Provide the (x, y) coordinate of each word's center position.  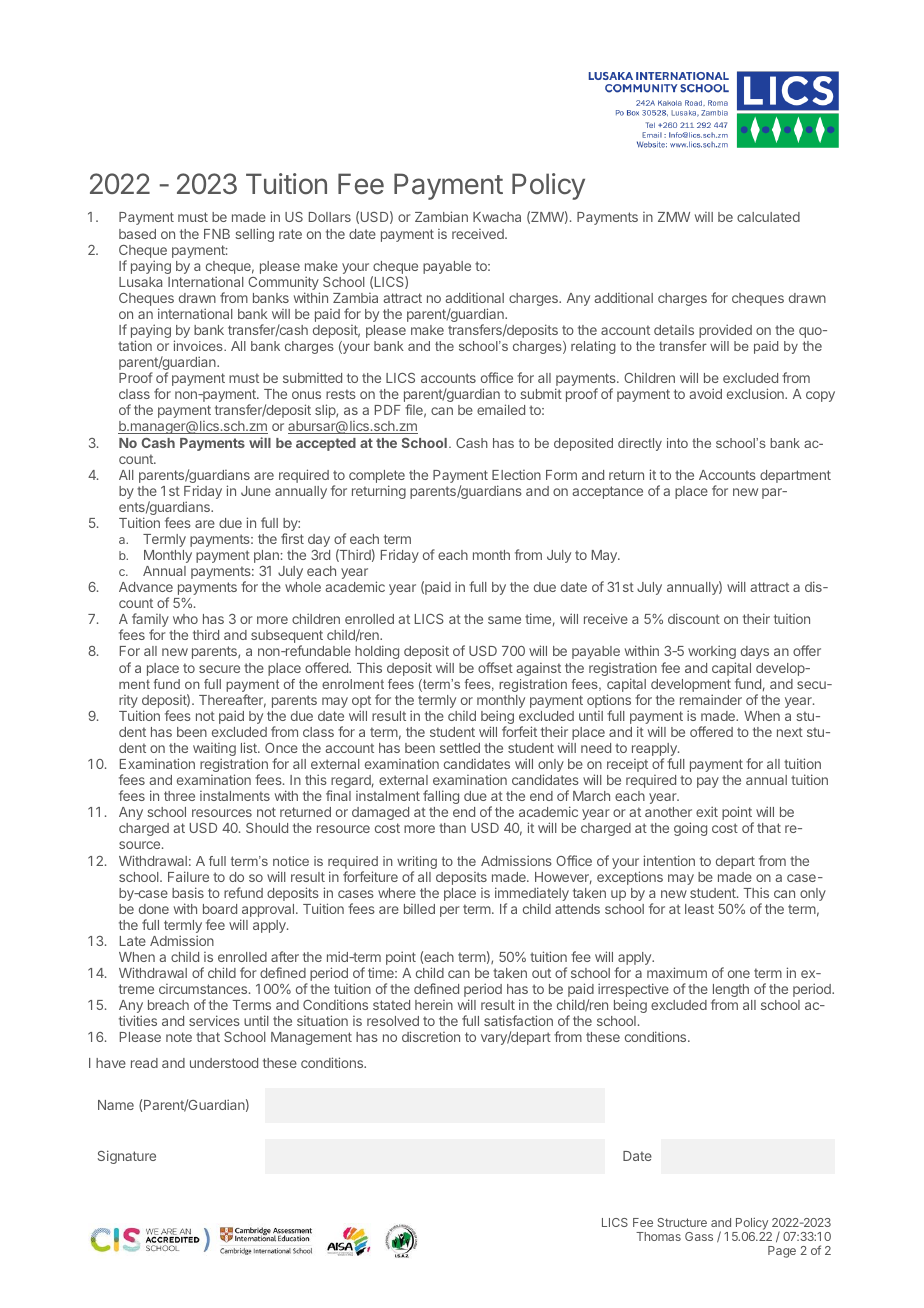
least (699, 909)
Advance (146, 587)
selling (254, 235)
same (504, 620)
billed (419, 909)
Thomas (658, 1236)
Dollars (330, 217)
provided (725, 331)
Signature (127, 1157)
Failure (188, 876)
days (755, 652)
